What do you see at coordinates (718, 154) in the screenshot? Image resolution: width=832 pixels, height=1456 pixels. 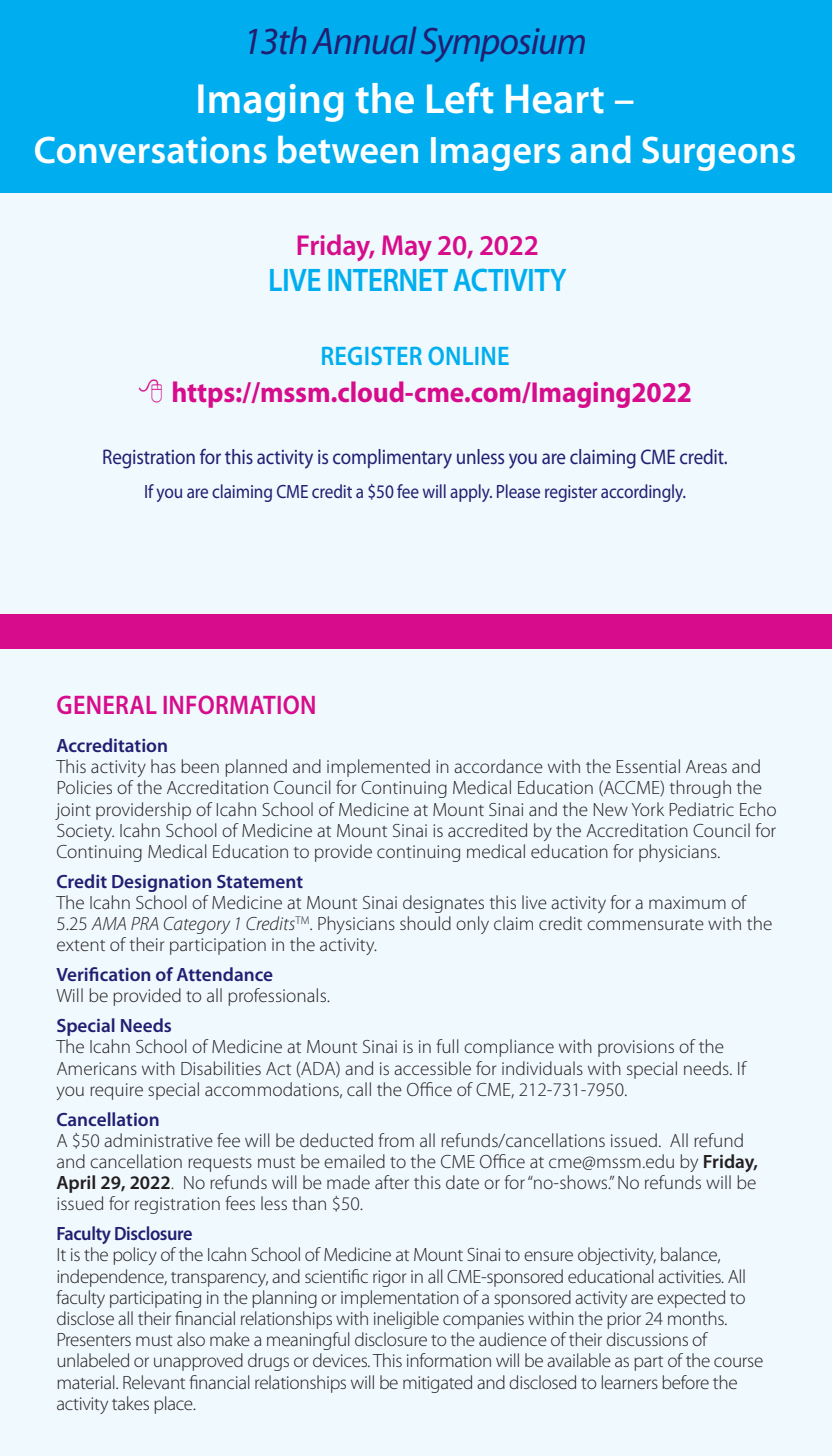 I see `Surgeons` at bounding box center [718, 154].
